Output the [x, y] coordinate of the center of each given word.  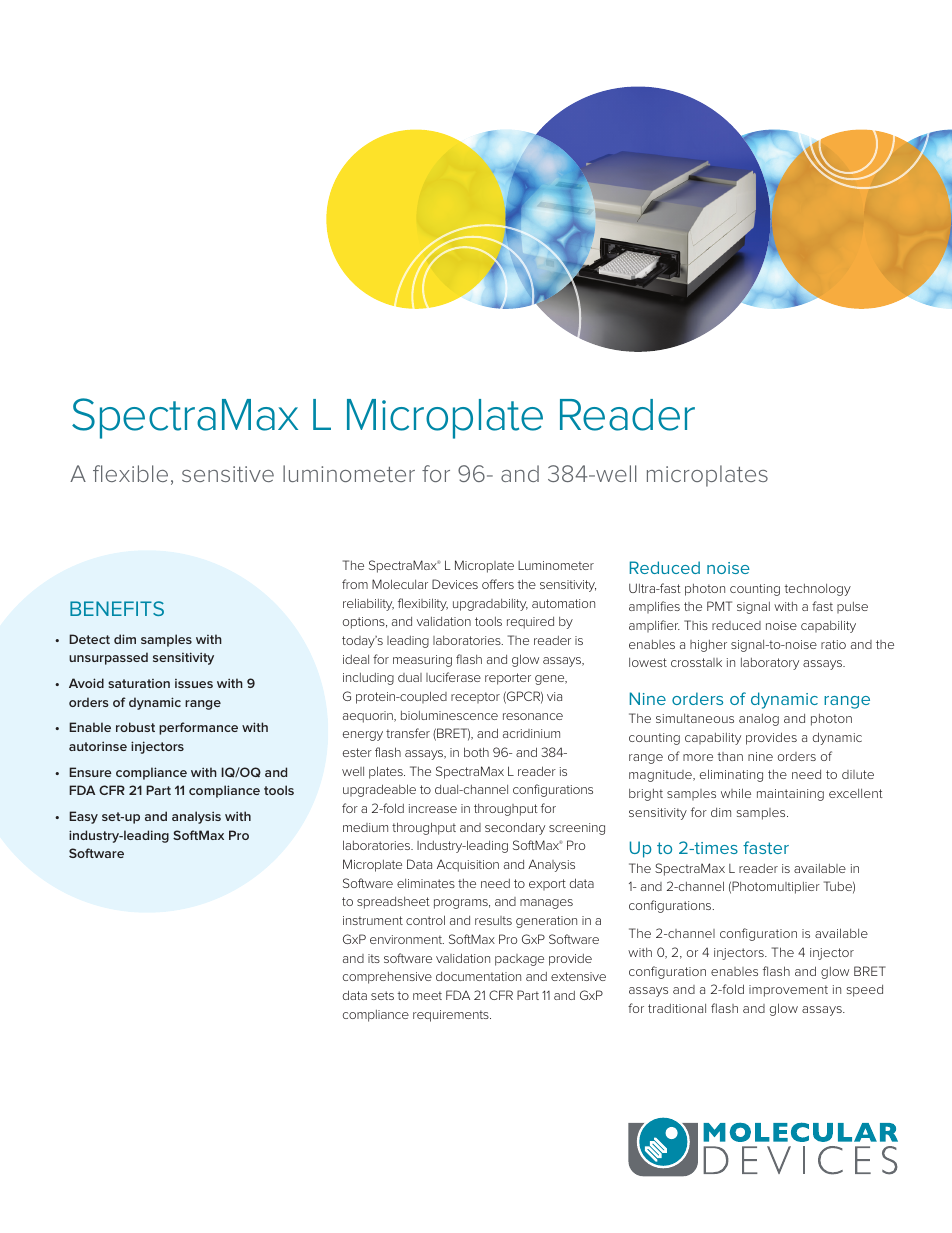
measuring [422, 661]
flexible [130, 473]
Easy [83, 817]
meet [427, 995]
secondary [515, 828]
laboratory [770, 664]
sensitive [228, 474]
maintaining [790, 795]
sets [382, 995]
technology [817, 590]
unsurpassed [108, 658]
